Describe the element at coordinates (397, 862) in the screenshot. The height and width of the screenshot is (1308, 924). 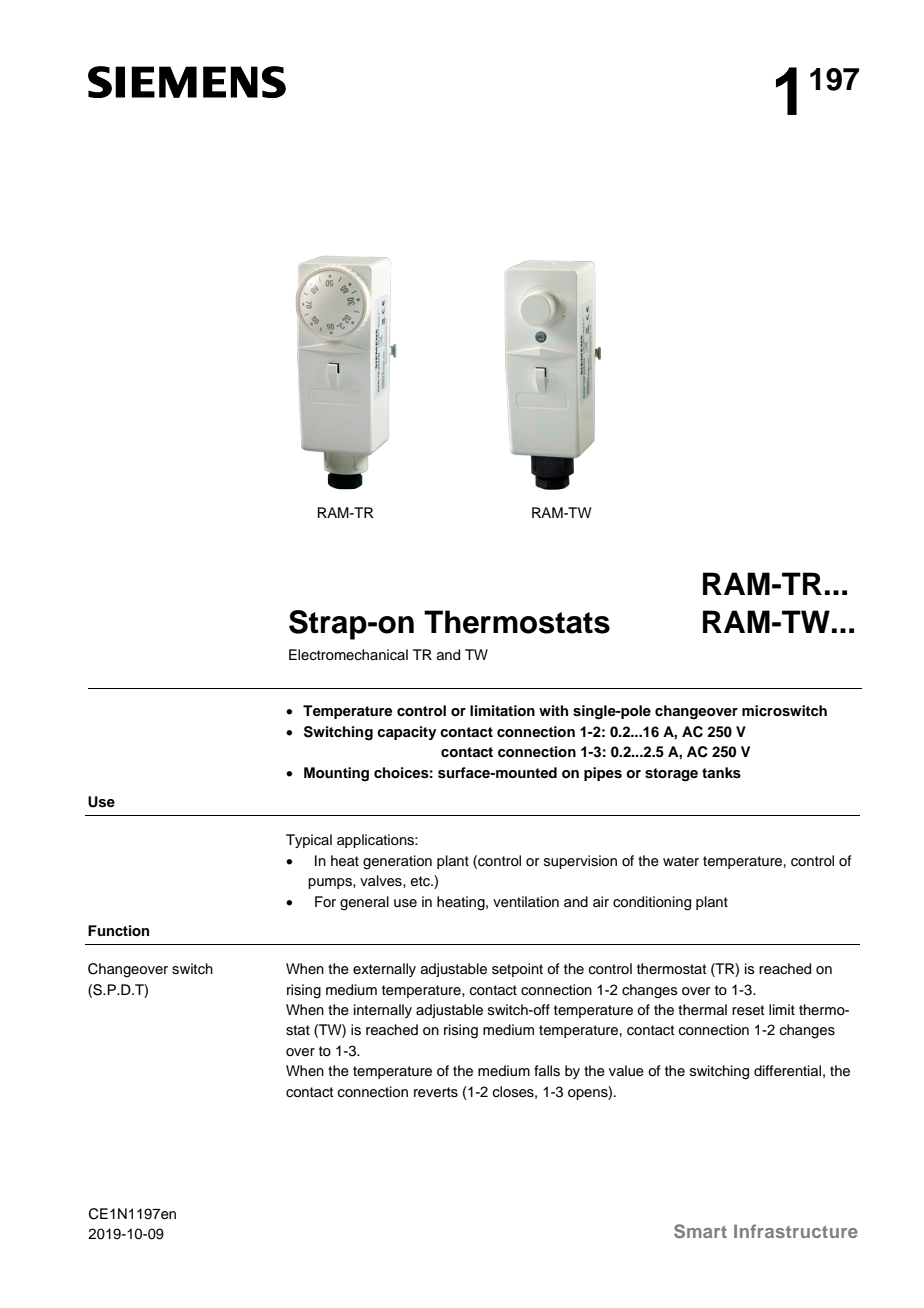
I see `generation` at that location.
